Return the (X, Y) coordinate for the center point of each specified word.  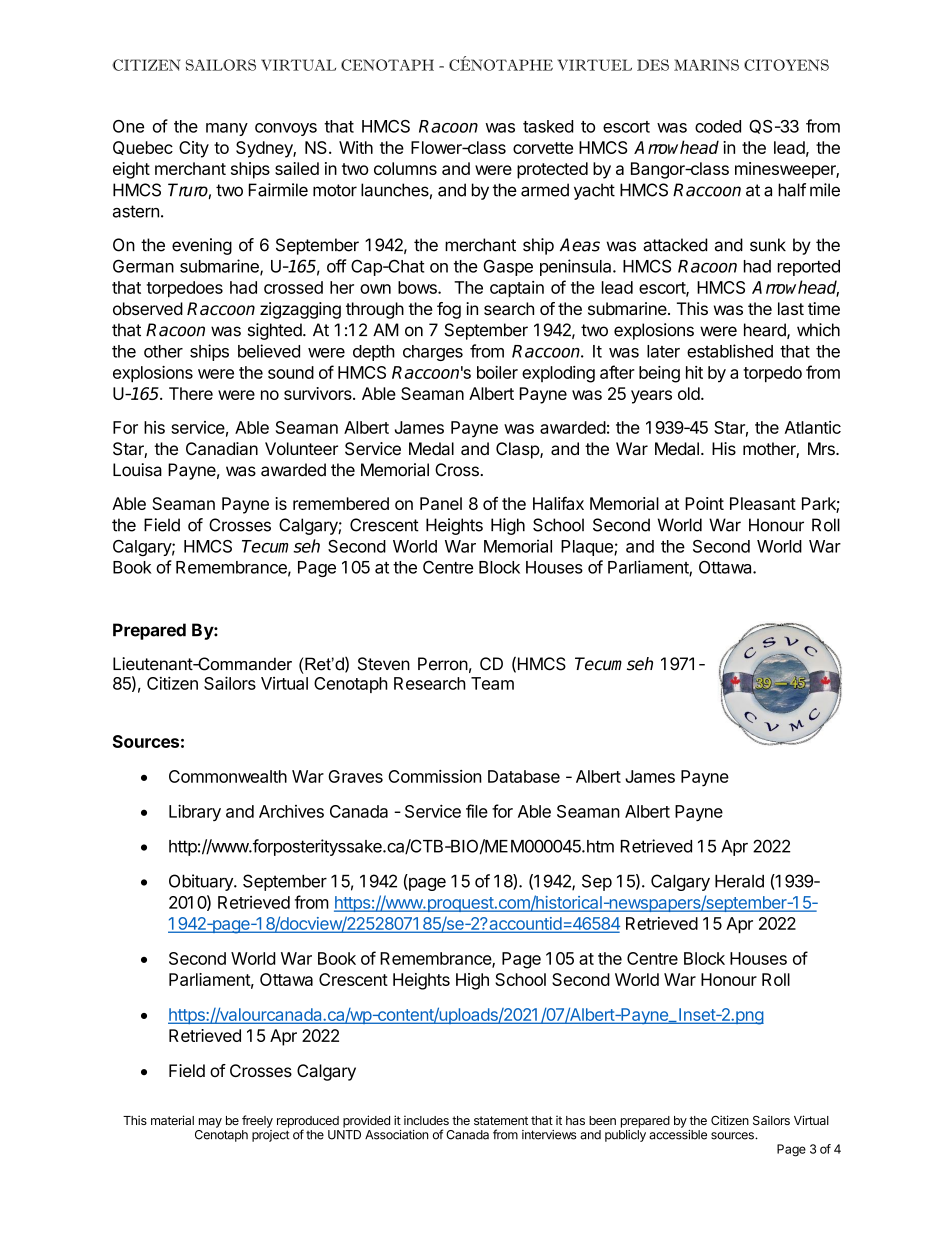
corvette (543, 148)
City (194, 149)
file (477, 811)
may (210, 1123)
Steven (384, 664)
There (191, 393)
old (689, 393)
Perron (443, 664)
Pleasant (763, 503)
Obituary (202, 882)
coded (718, 126)
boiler (497, 372)
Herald (739, 881)
